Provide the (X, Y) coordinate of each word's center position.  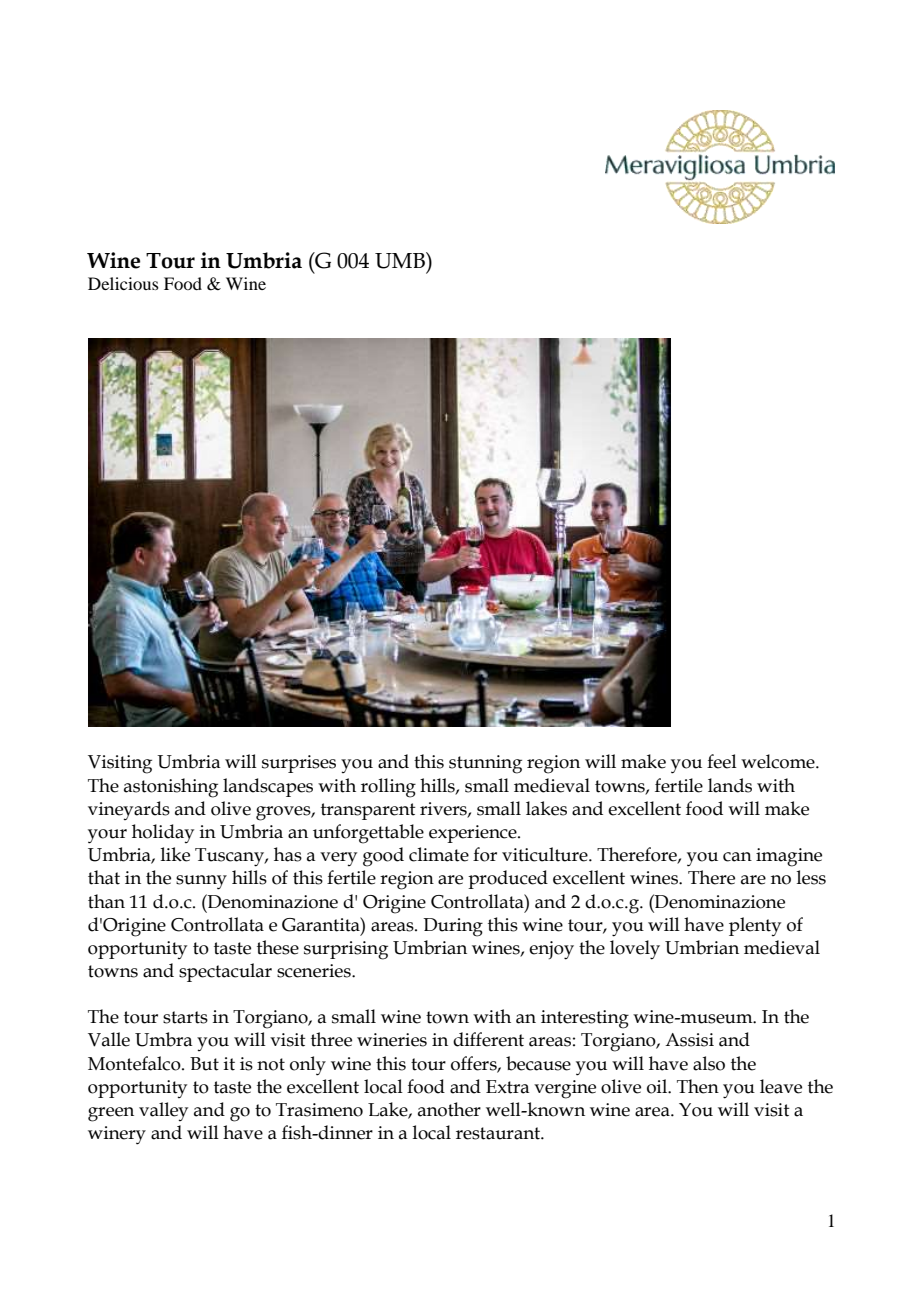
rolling (388, 788)
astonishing (171, 788)
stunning (485, 764)
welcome (779, 761)
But (204, 1064)
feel (722, 761)
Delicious (123, 283)
